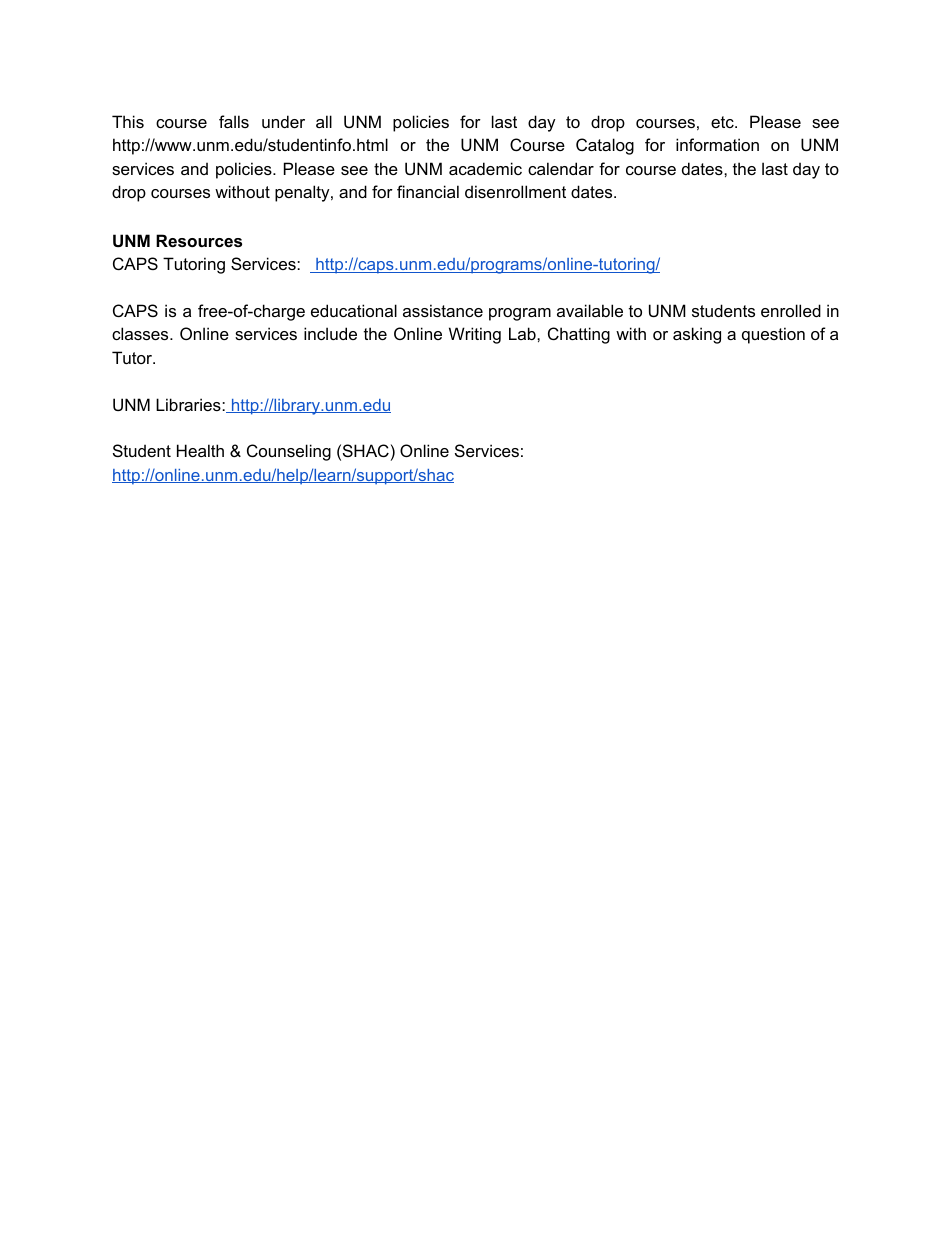  I want to click on assistance, so click(443, 310).
